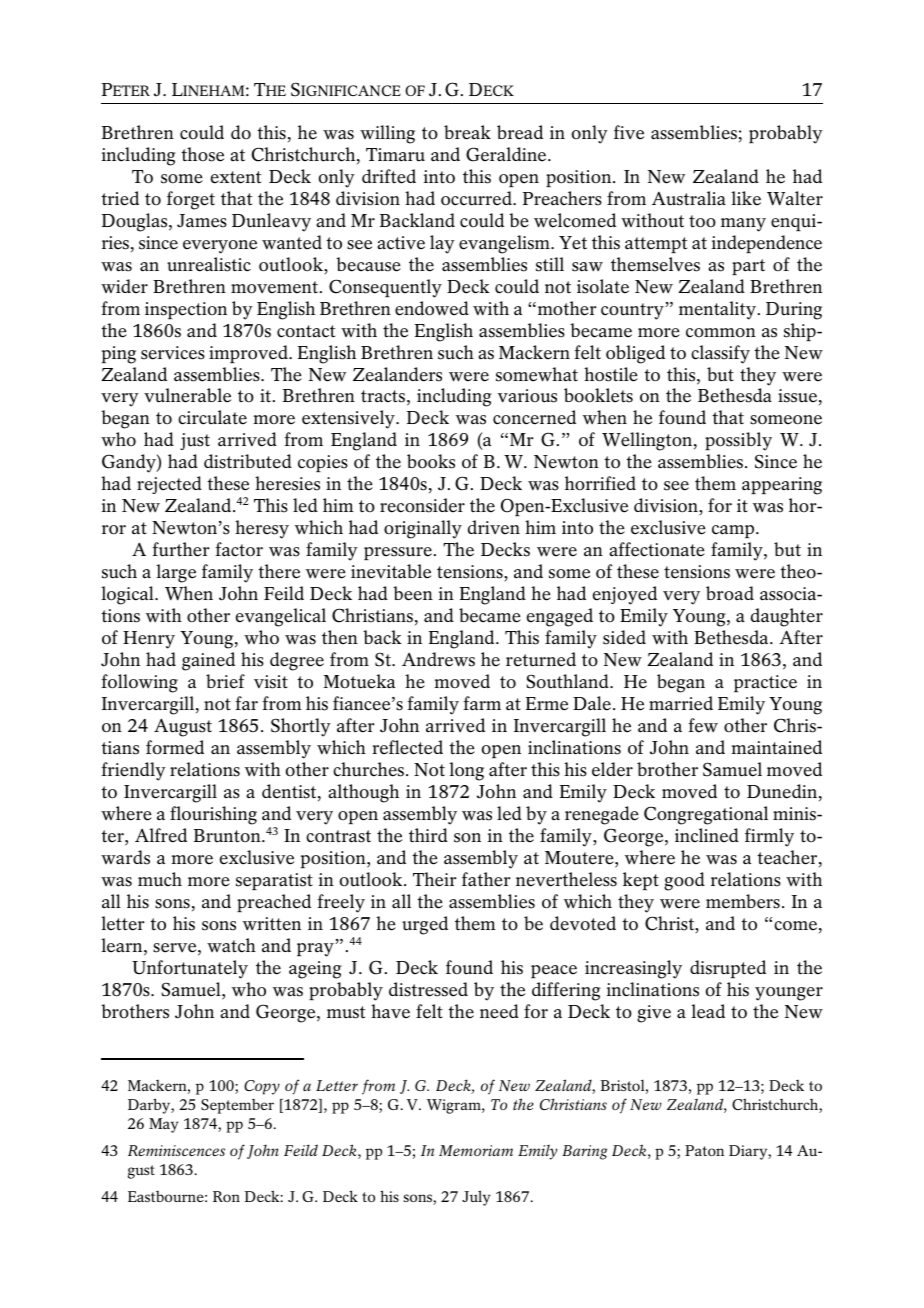 Image resolution: width=924 pixels, height=1308 pixels. I want to click on those, so click(202, 154).
